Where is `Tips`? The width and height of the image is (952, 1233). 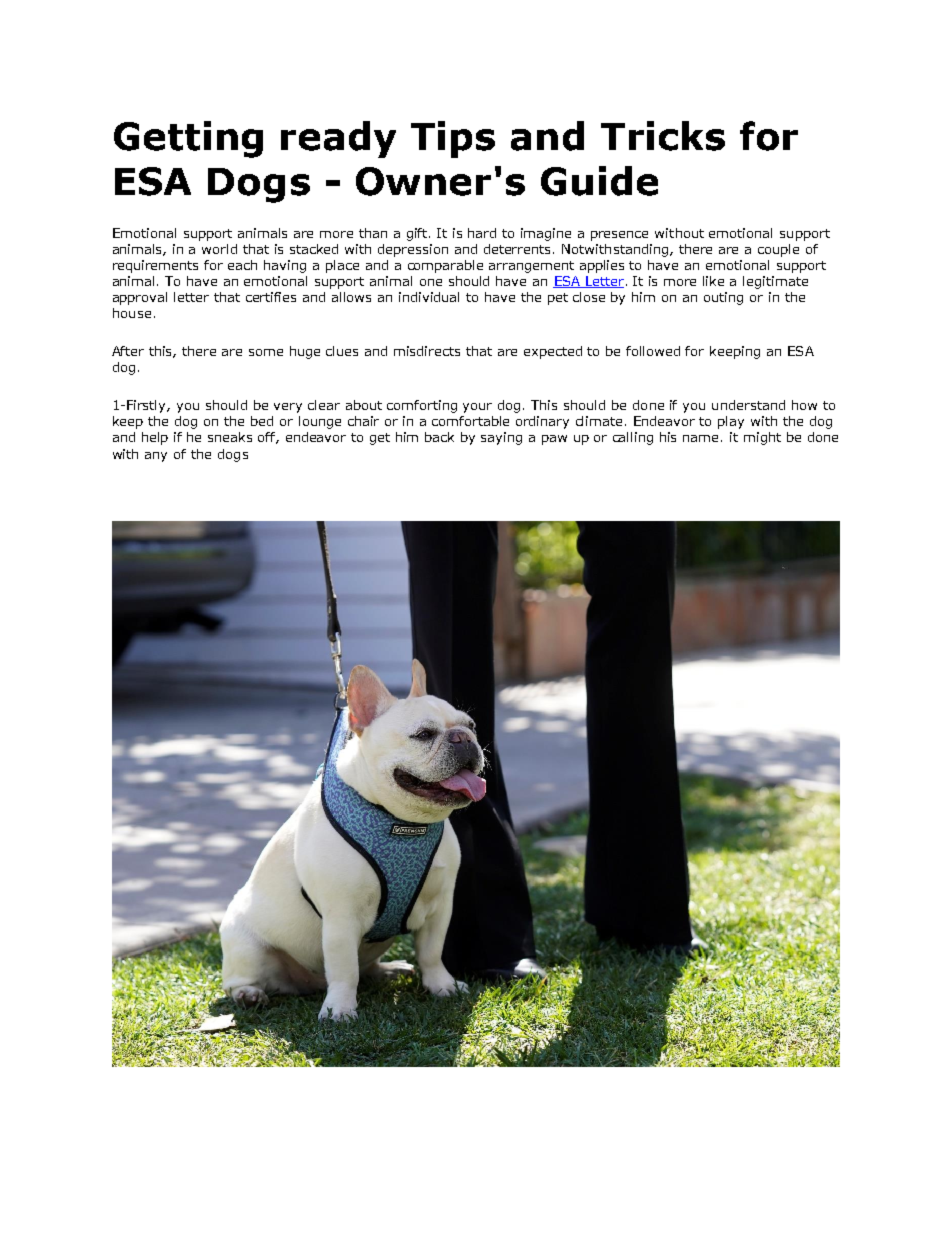
Tips is located at coordinates (453, 139).
